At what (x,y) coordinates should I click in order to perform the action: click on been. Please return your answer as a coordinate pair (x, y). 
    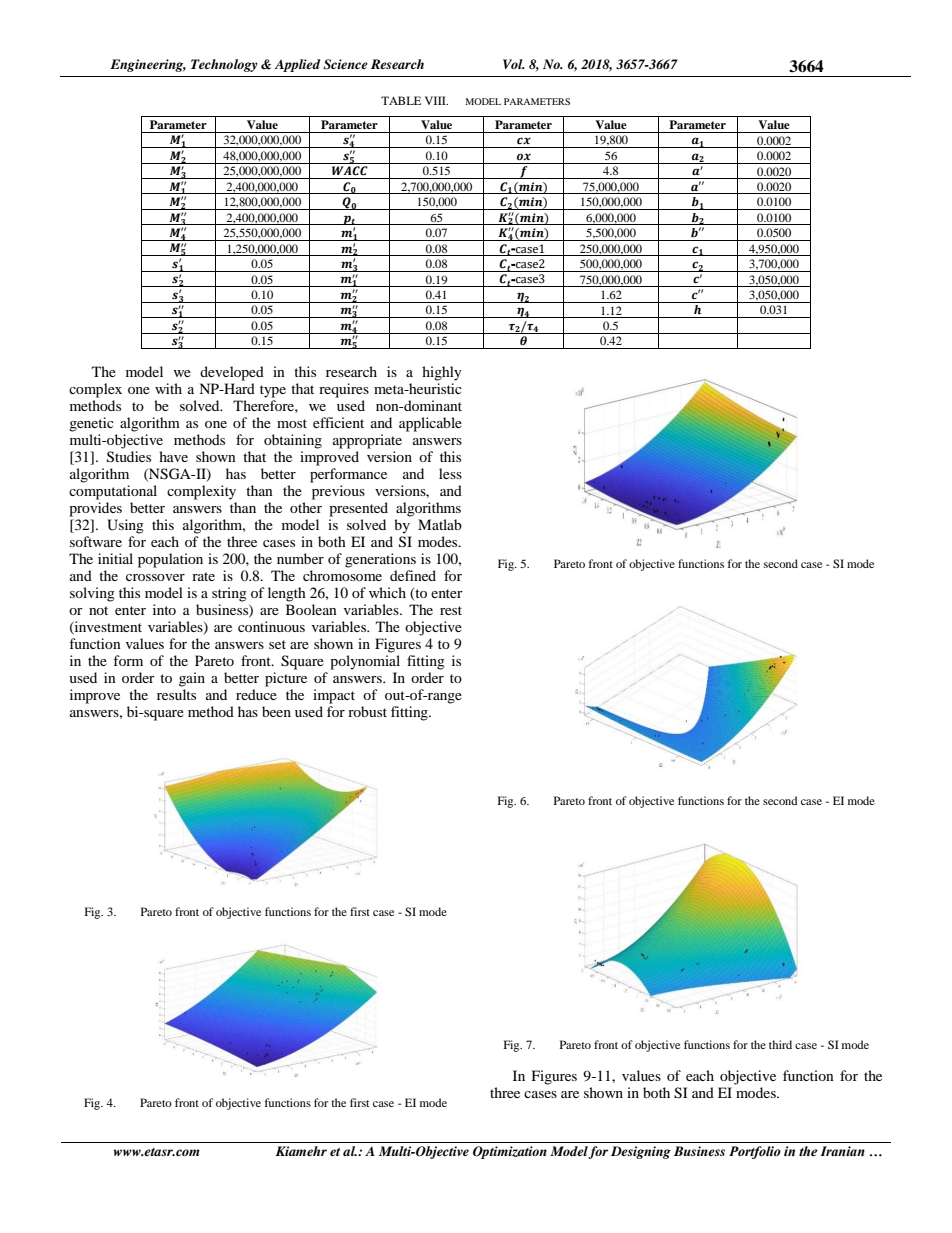
    Looking at the image, I should click on (276, 711).
